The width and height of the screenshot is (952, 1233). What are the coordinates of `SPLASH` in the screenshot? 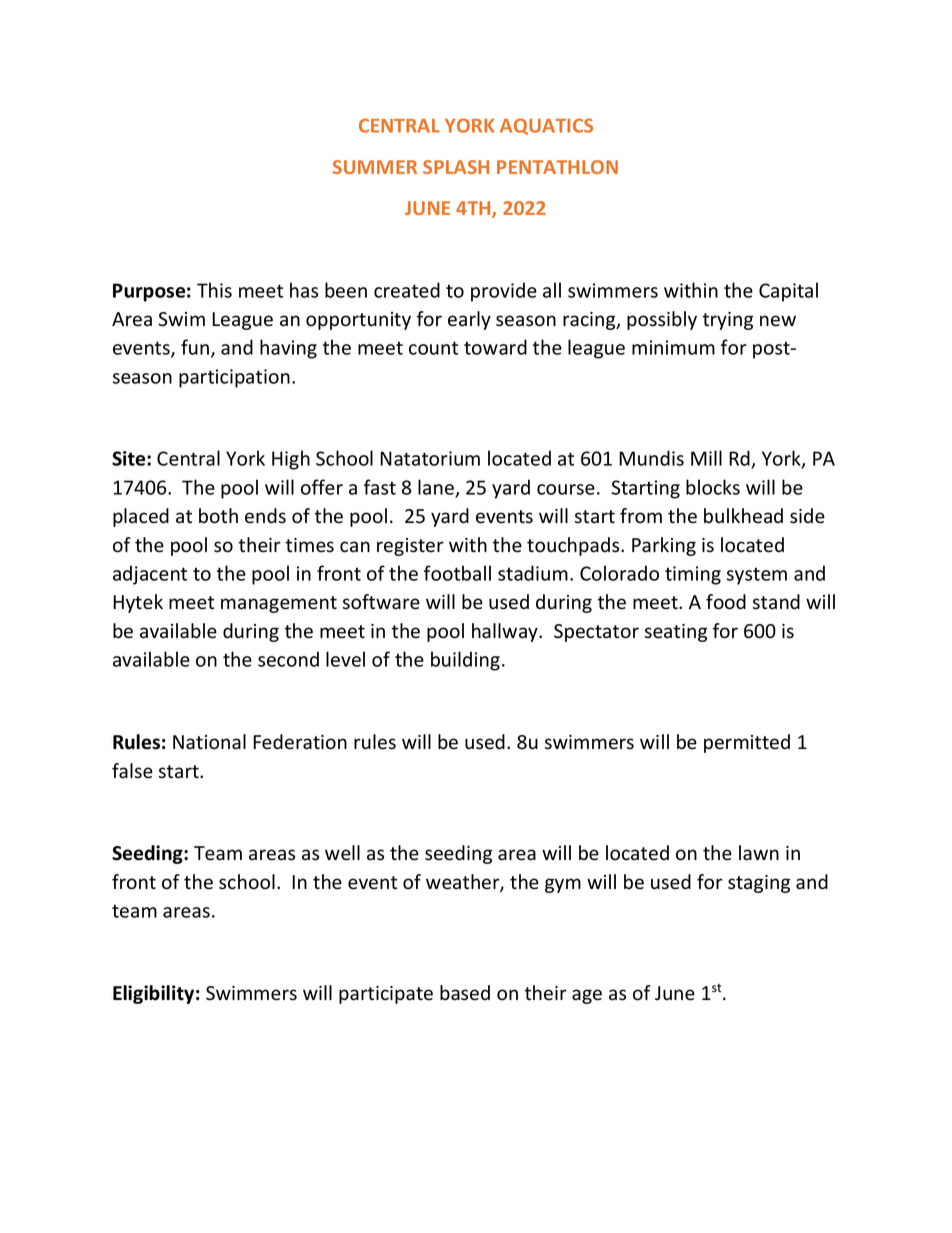 It's located at (456, 167).
